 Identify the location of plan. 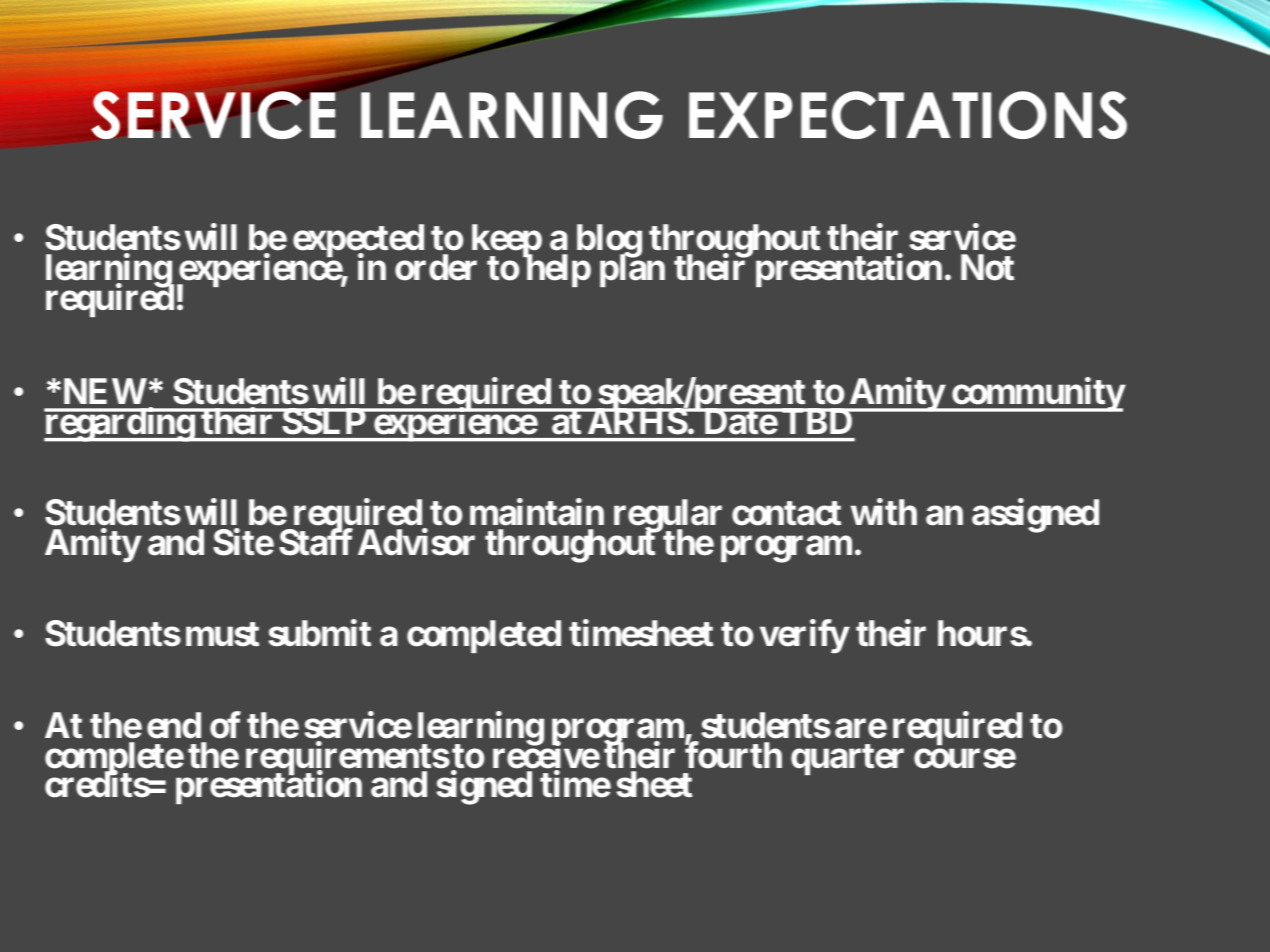
(632, 270).
